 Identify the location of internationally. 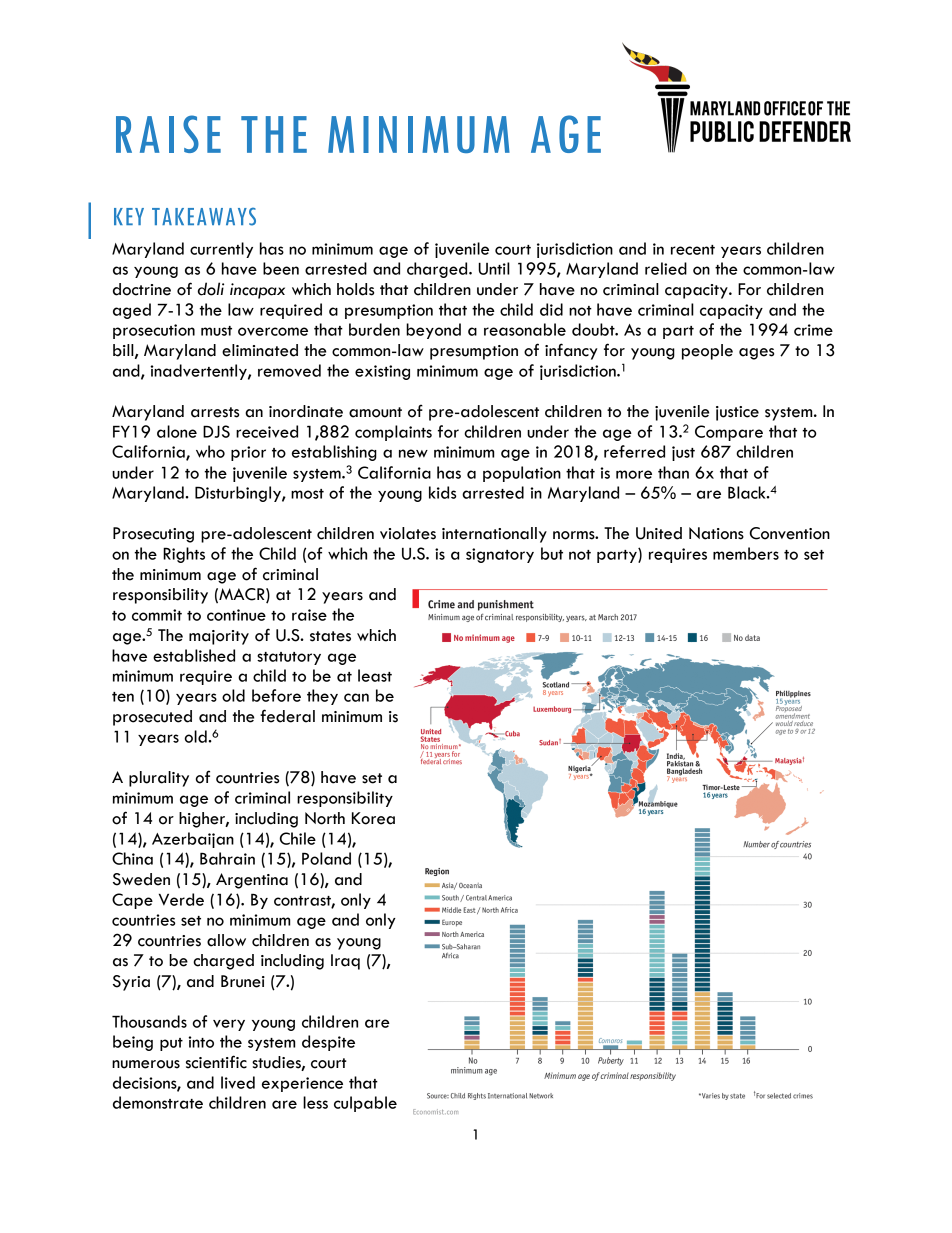
(494, 535).
